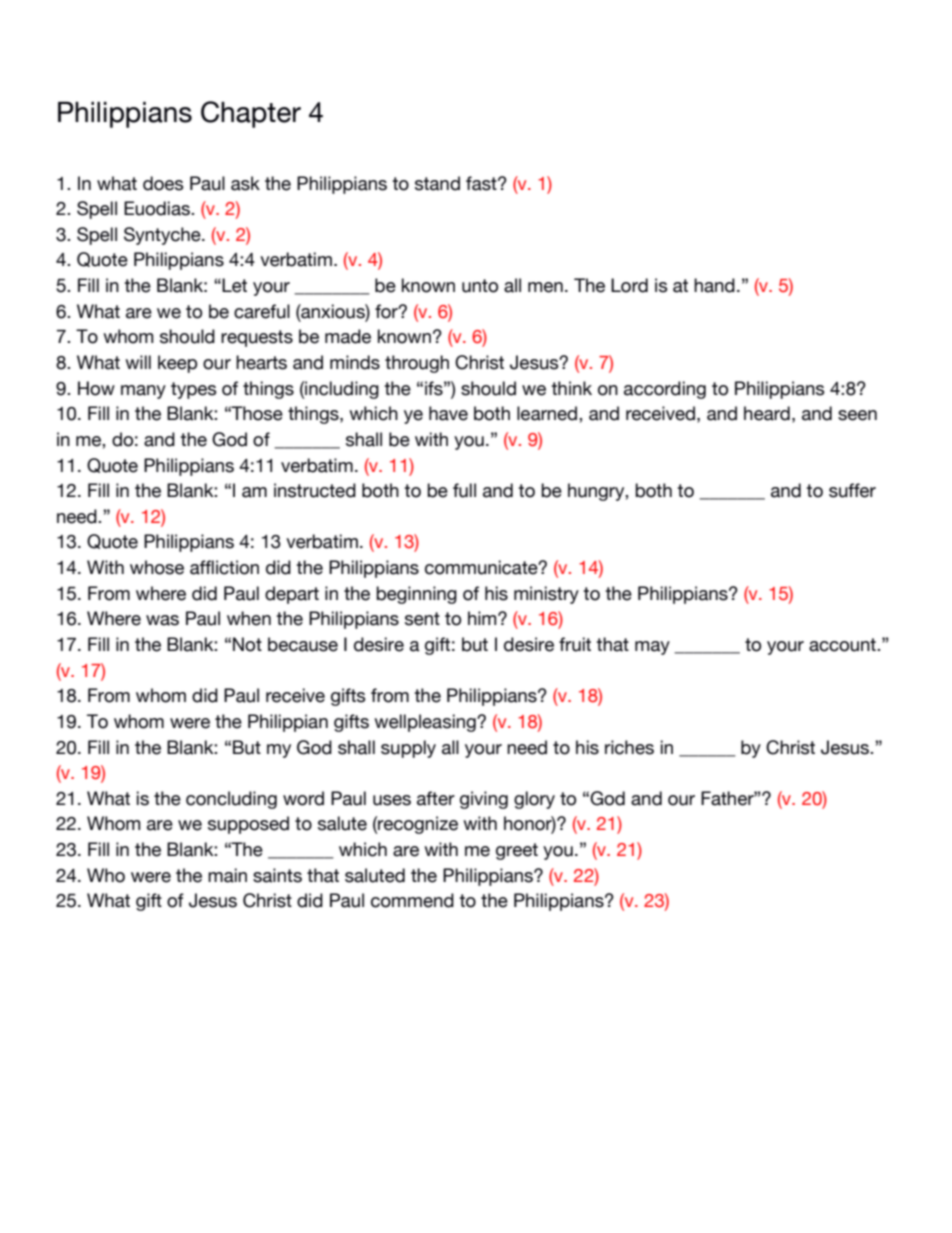  Describe the element at coordinates (714, 285) in the screenshot. I see `hand` at that location.
